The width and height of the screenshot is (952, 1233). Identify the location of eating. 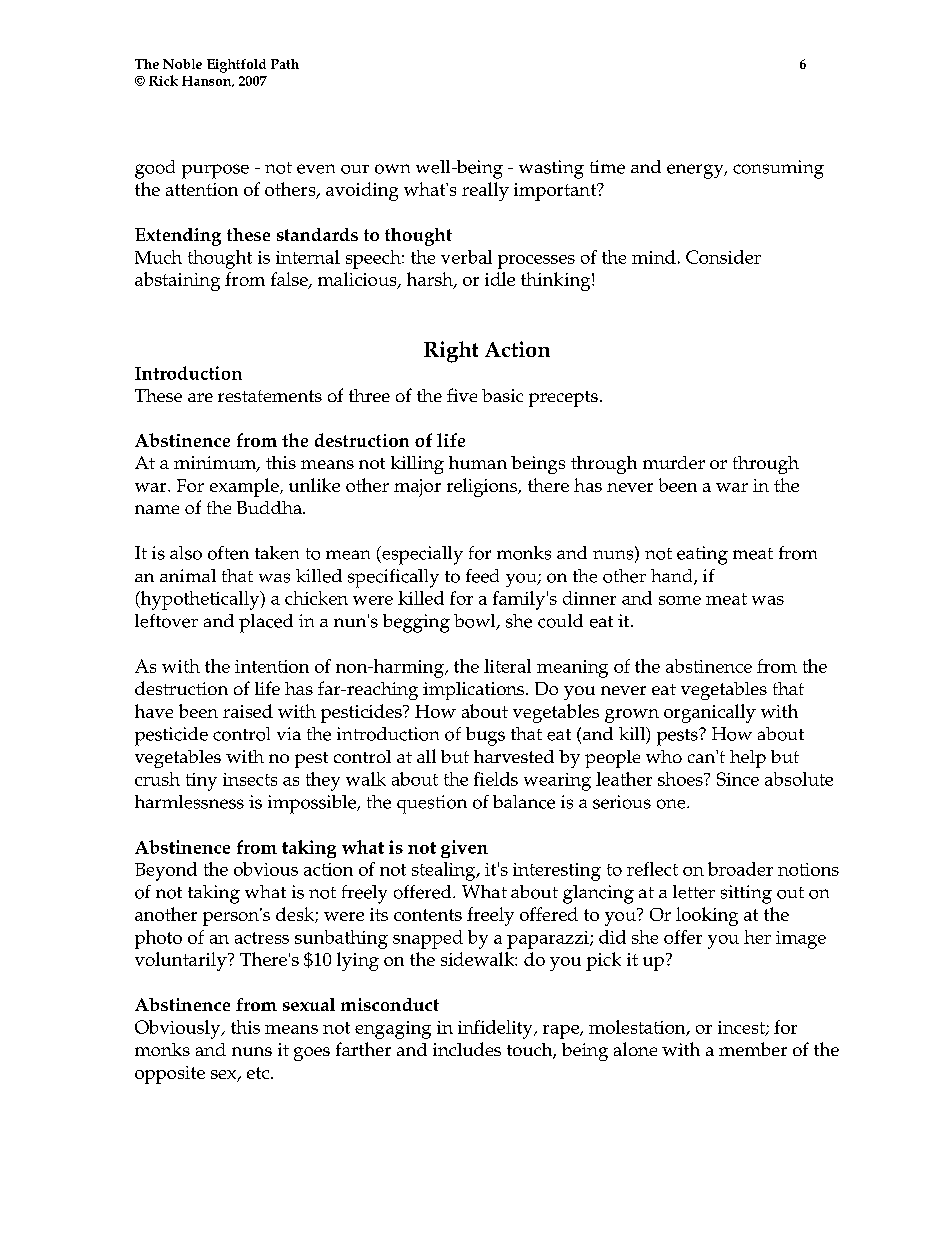
(702, 555).
